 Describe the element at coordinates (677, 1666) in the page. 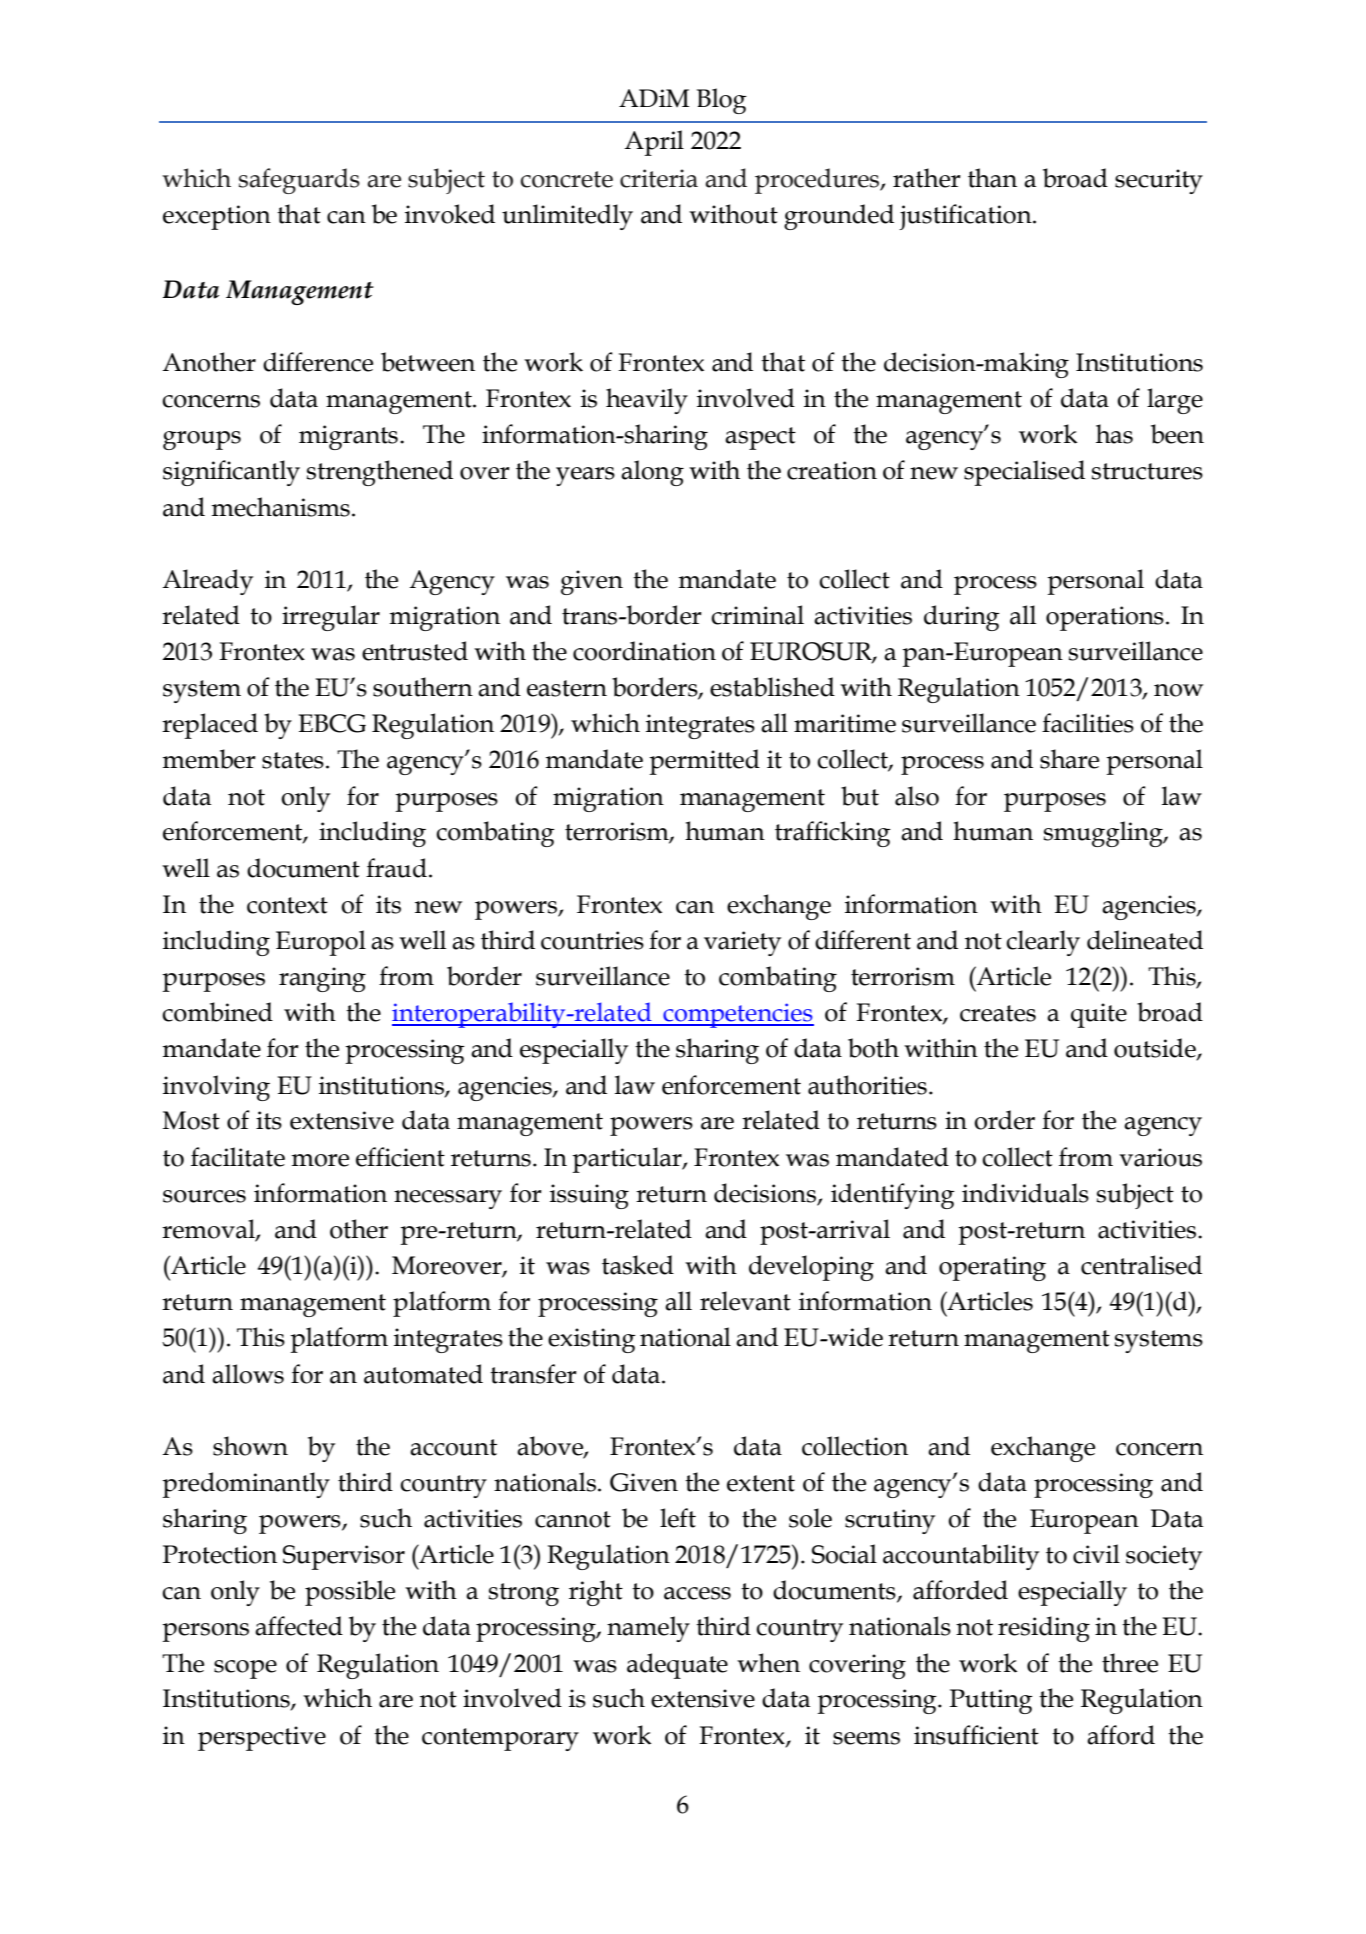

I see `adequate` at that location.
